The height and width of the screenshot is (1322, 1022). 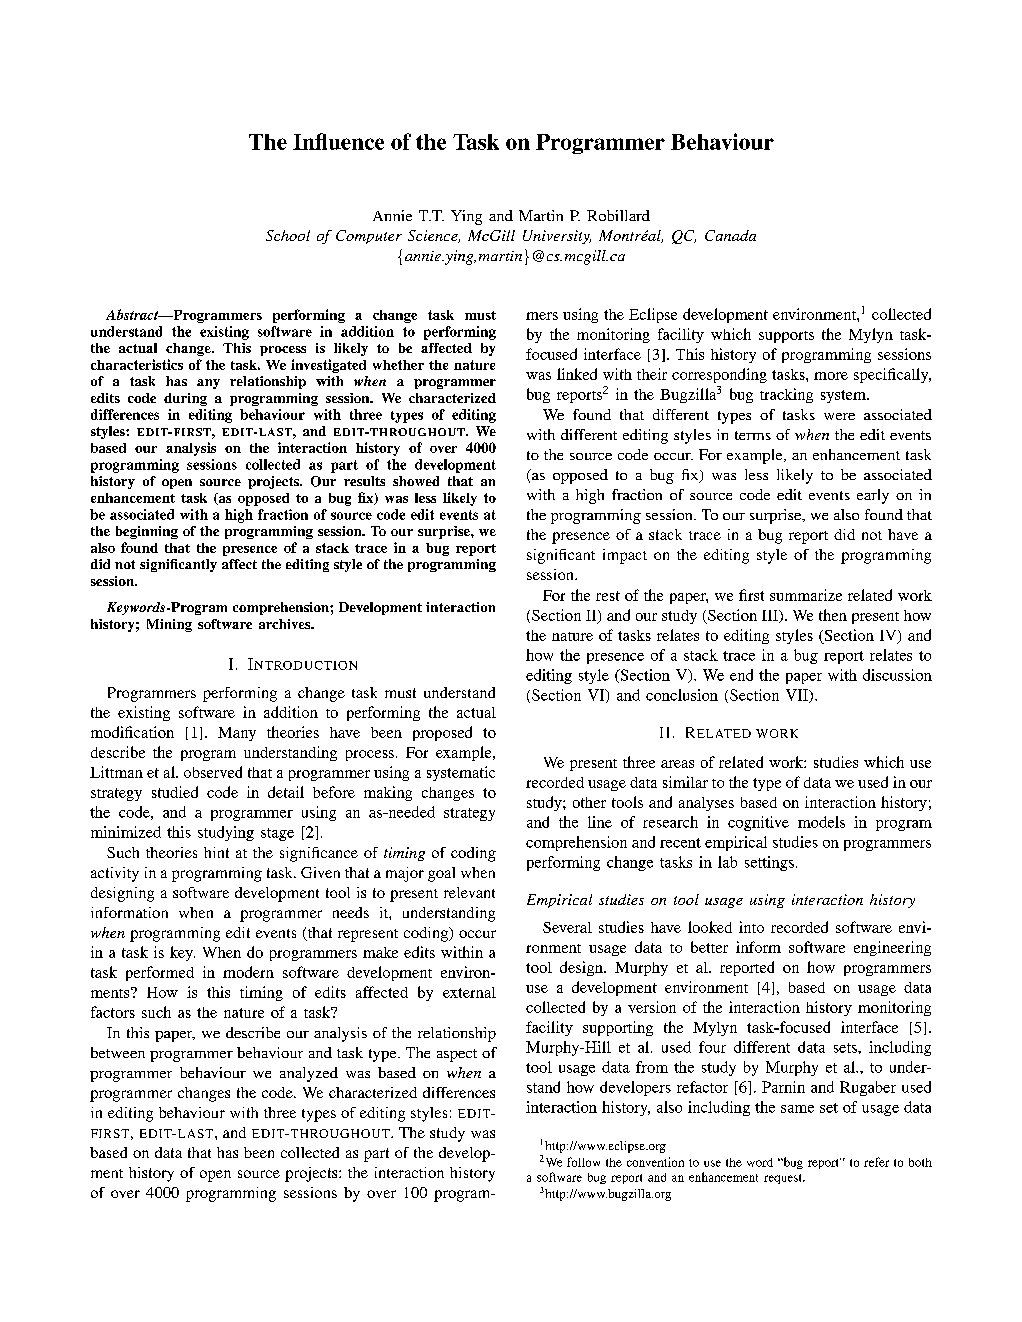 What do you see at coordinates (833, 615) in the screenshot?
I see `then` at bounding box center [833, 615].
